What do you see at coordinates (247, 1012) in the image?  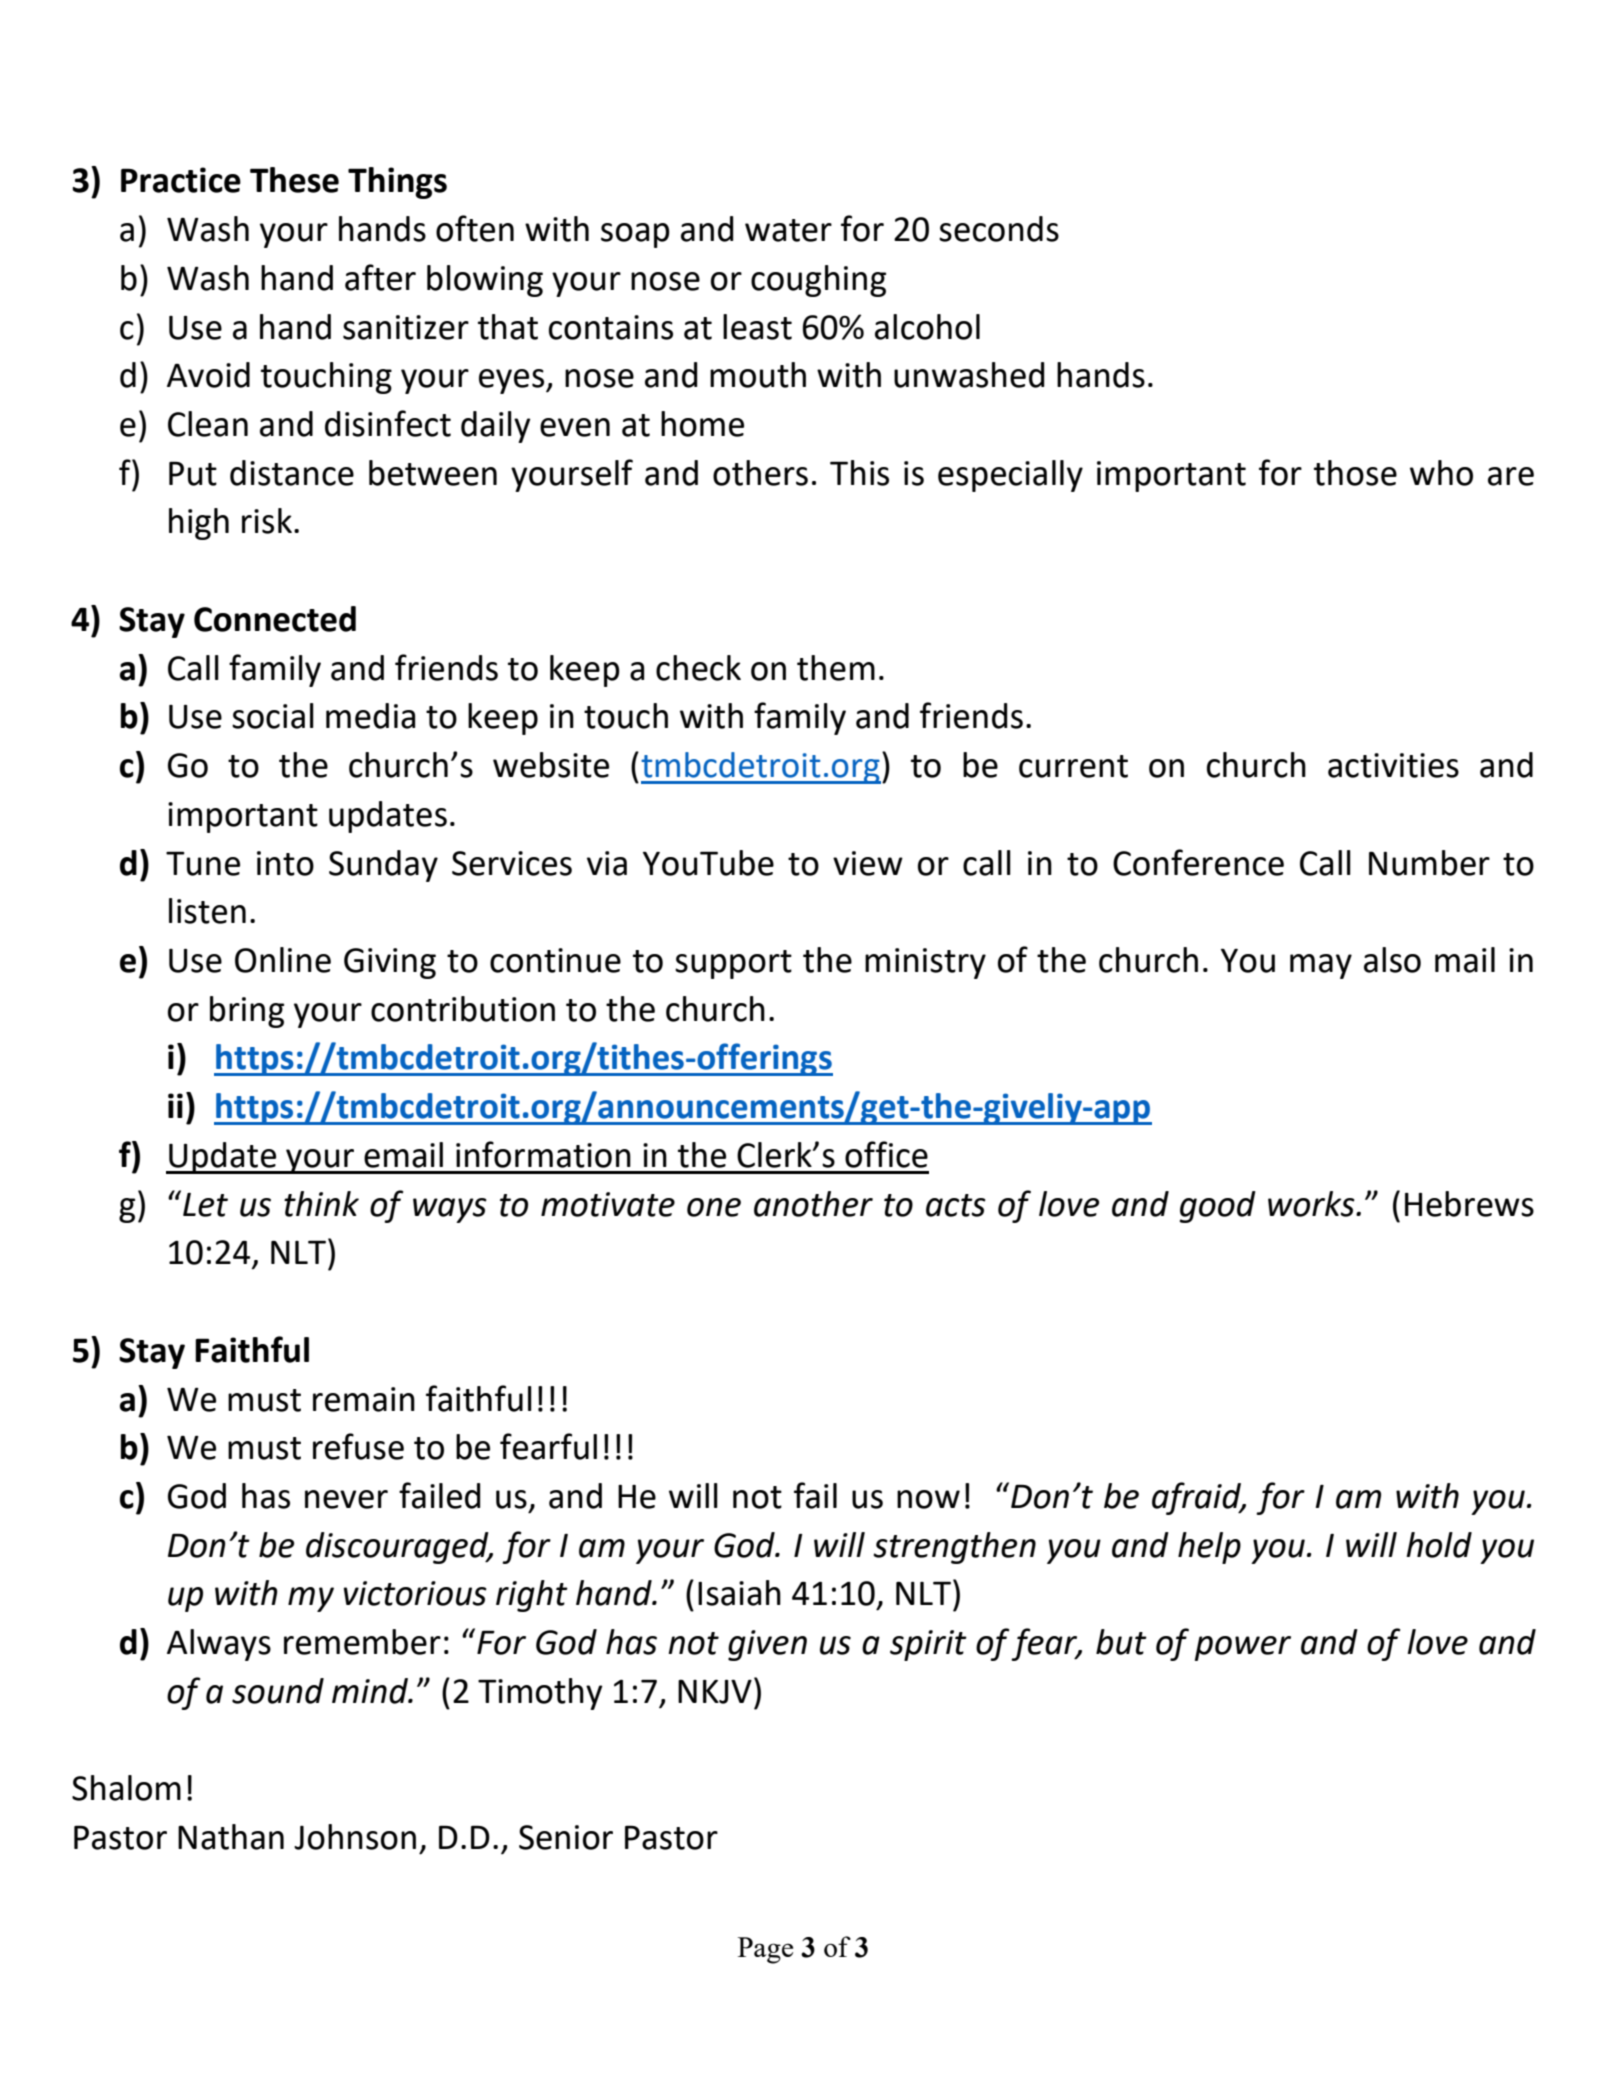 I see `bring` at bounding box center [247, 1012].
